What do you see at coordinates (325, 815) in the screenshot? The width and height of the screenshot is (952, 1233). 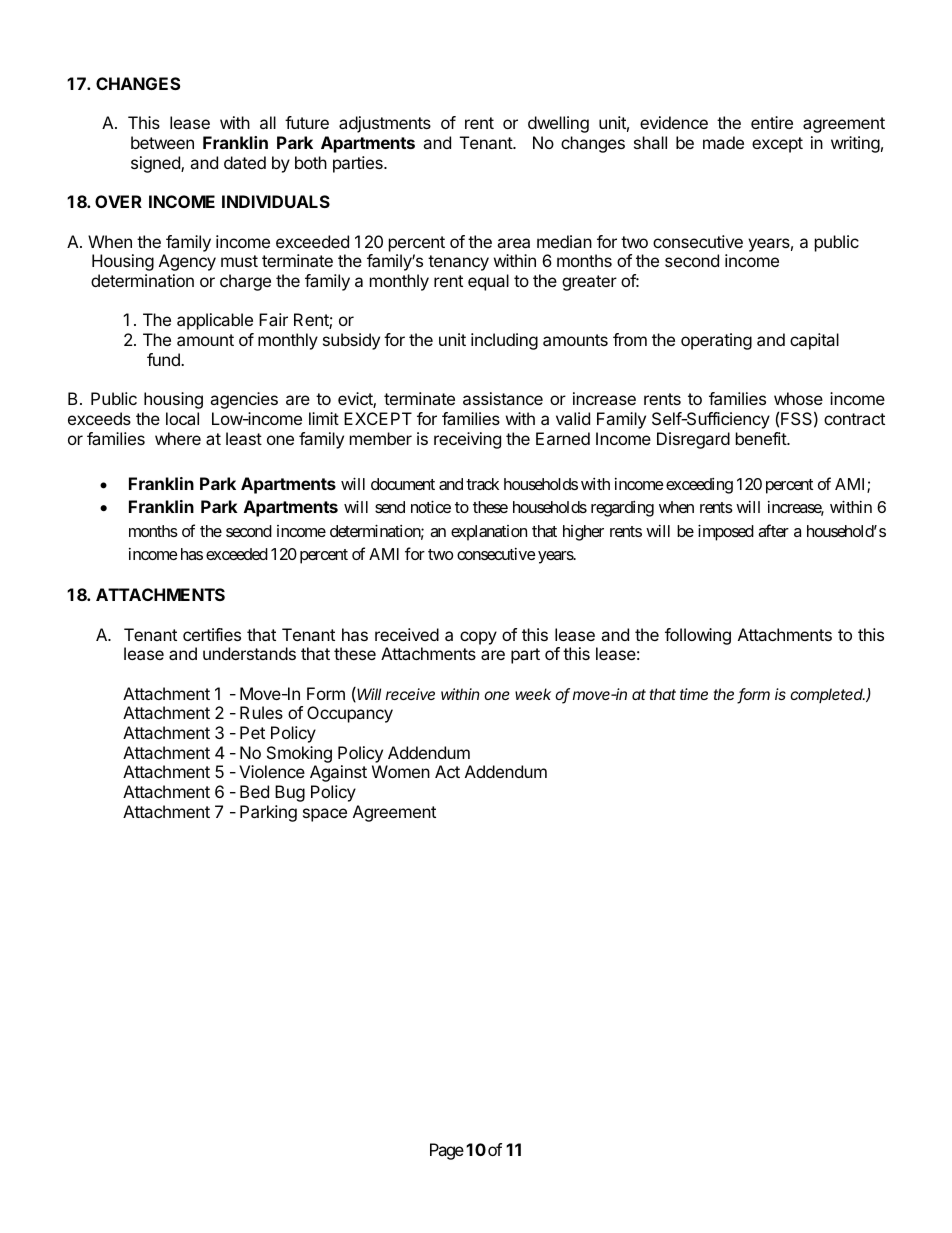 I see `space` at bounding box center [325, 815].
